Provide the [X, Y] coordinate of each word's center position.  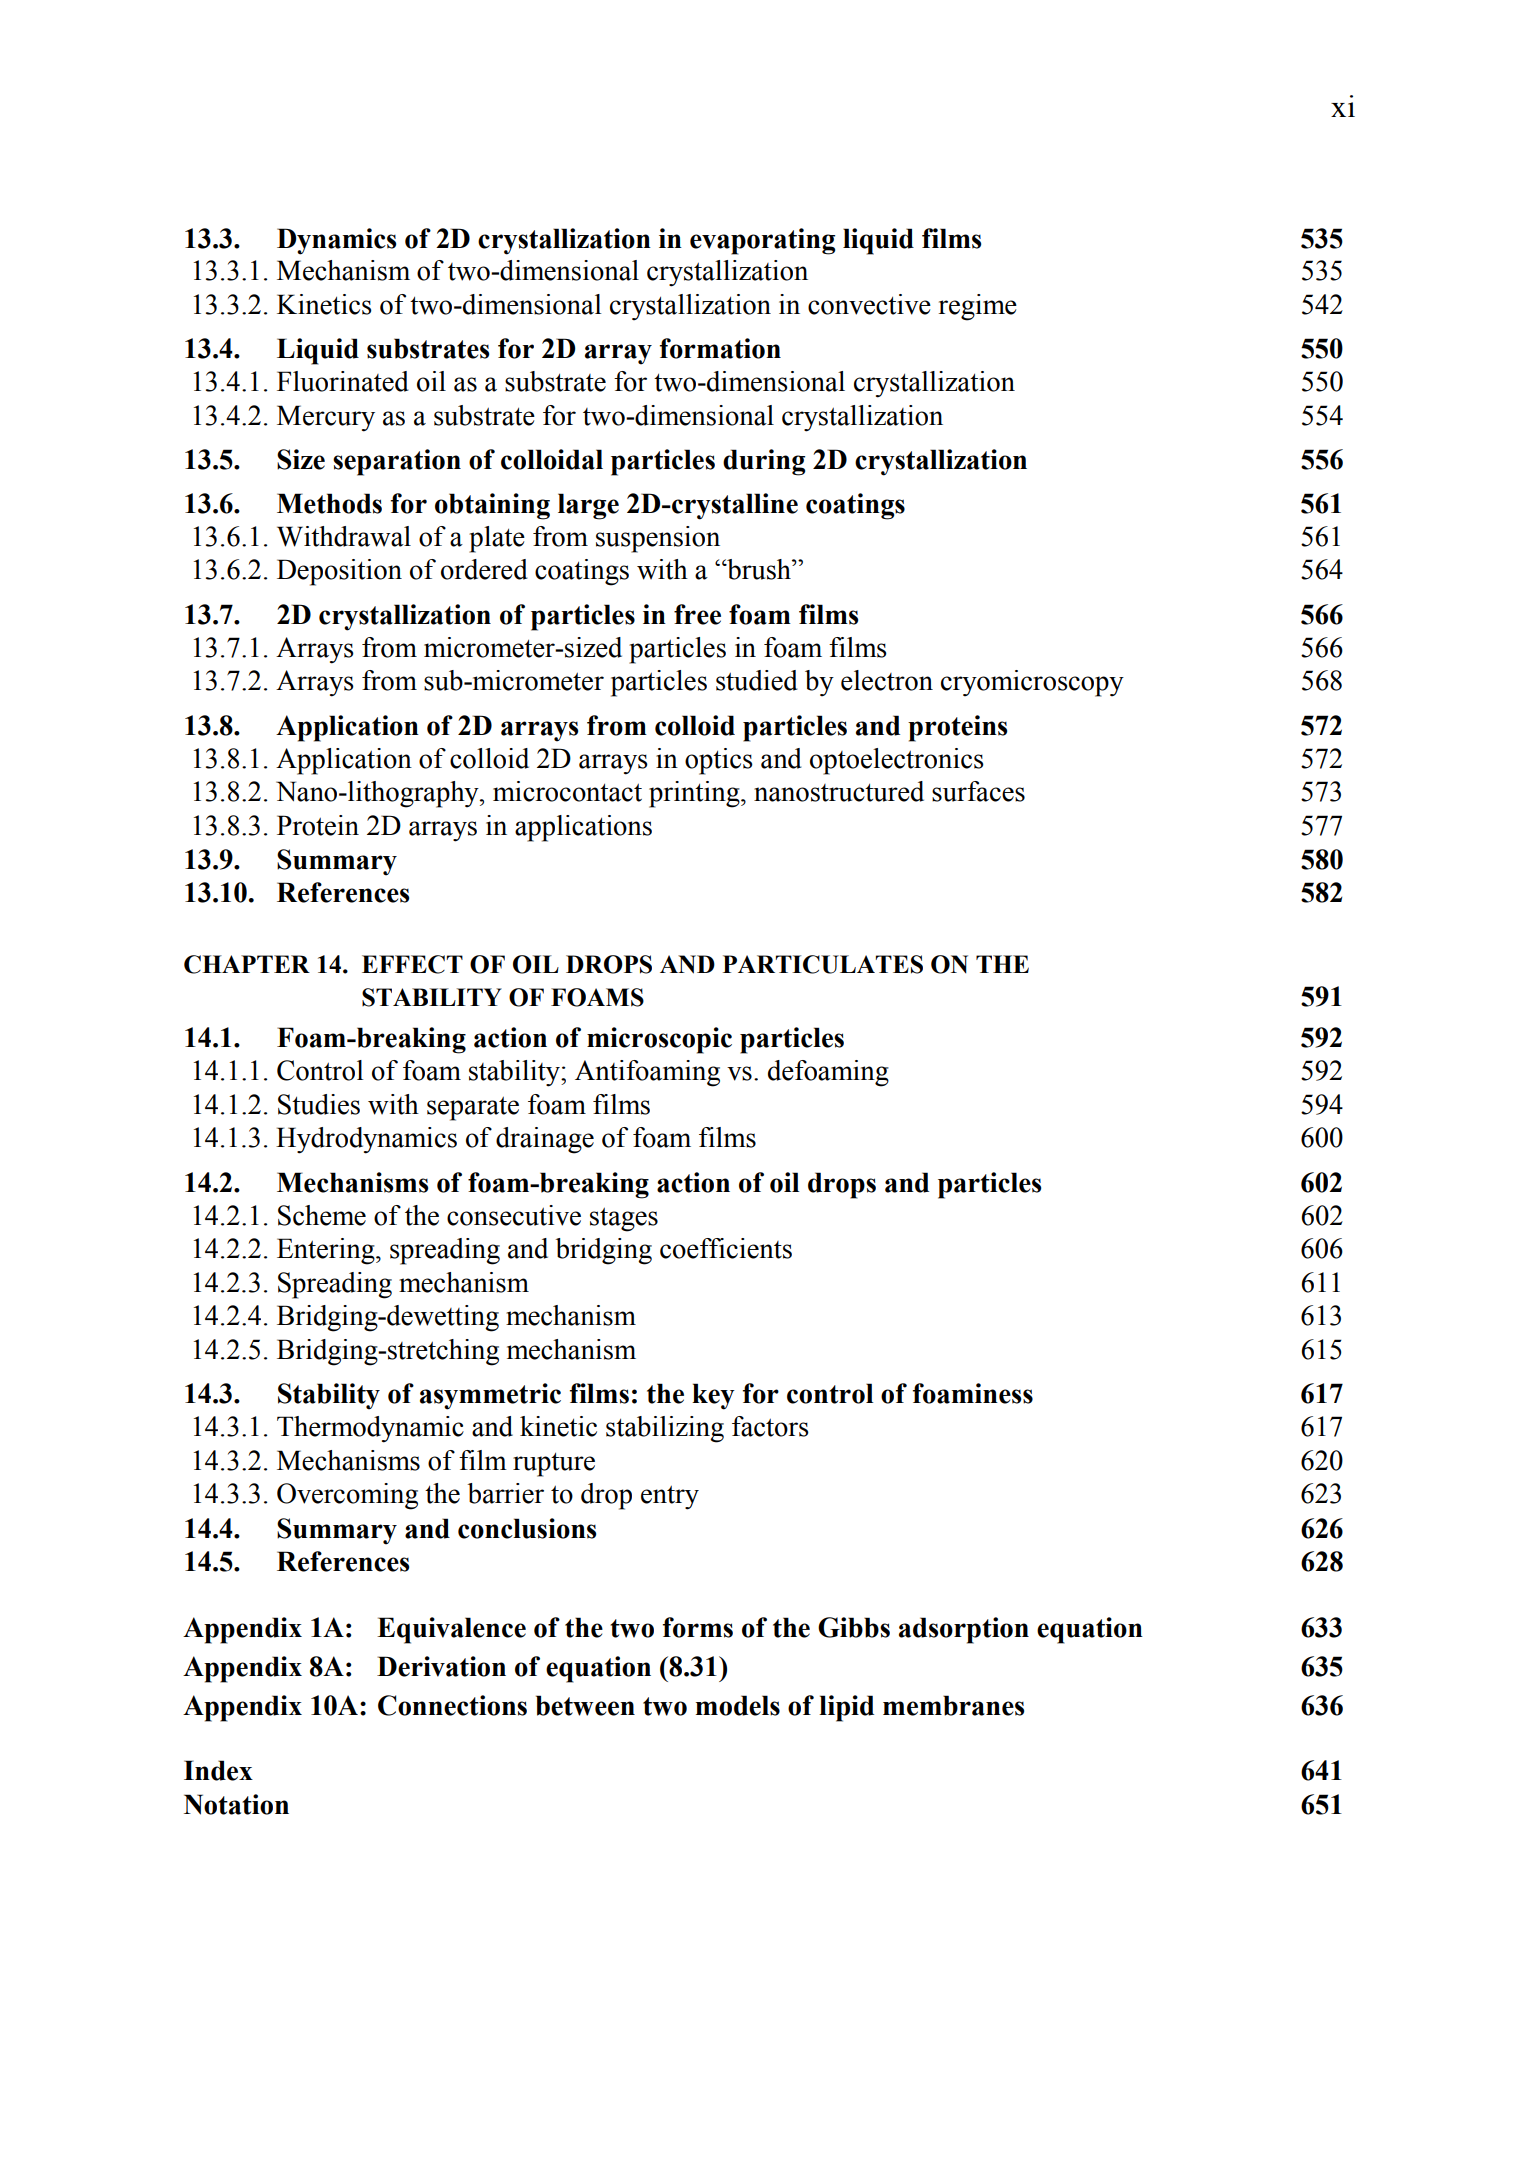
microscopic [659, 1040]
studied [757, 680]
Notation [236, 1804]
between [585, 1705]
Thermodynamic [370, 1429]
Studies [319, 1104]
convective [869, 304]
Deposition [339, 572]
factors [770, 1426]
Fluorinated [343, 381]
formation [720, 348]
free [697, 614]
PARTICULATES [823, 964]
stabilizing [665, 1429]
